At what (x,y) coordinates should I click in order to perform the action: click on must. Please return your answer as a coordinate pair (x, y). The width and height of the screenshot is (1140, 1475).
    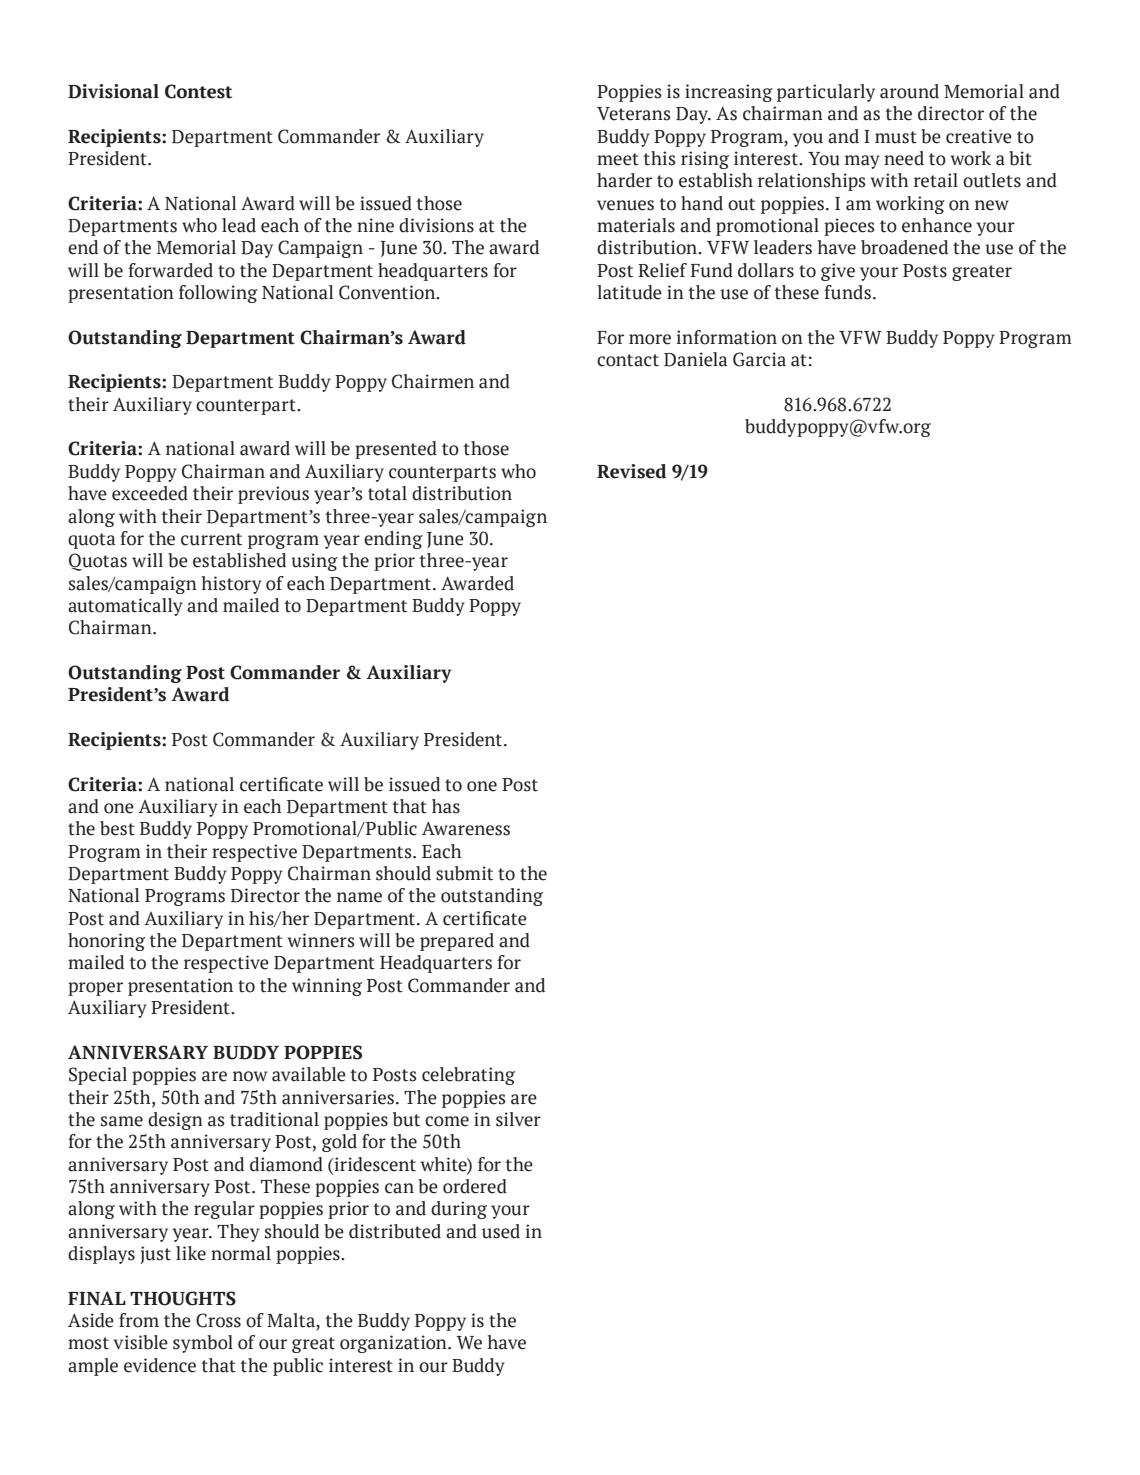
    Looking at the image, I should click on (896, 137).
